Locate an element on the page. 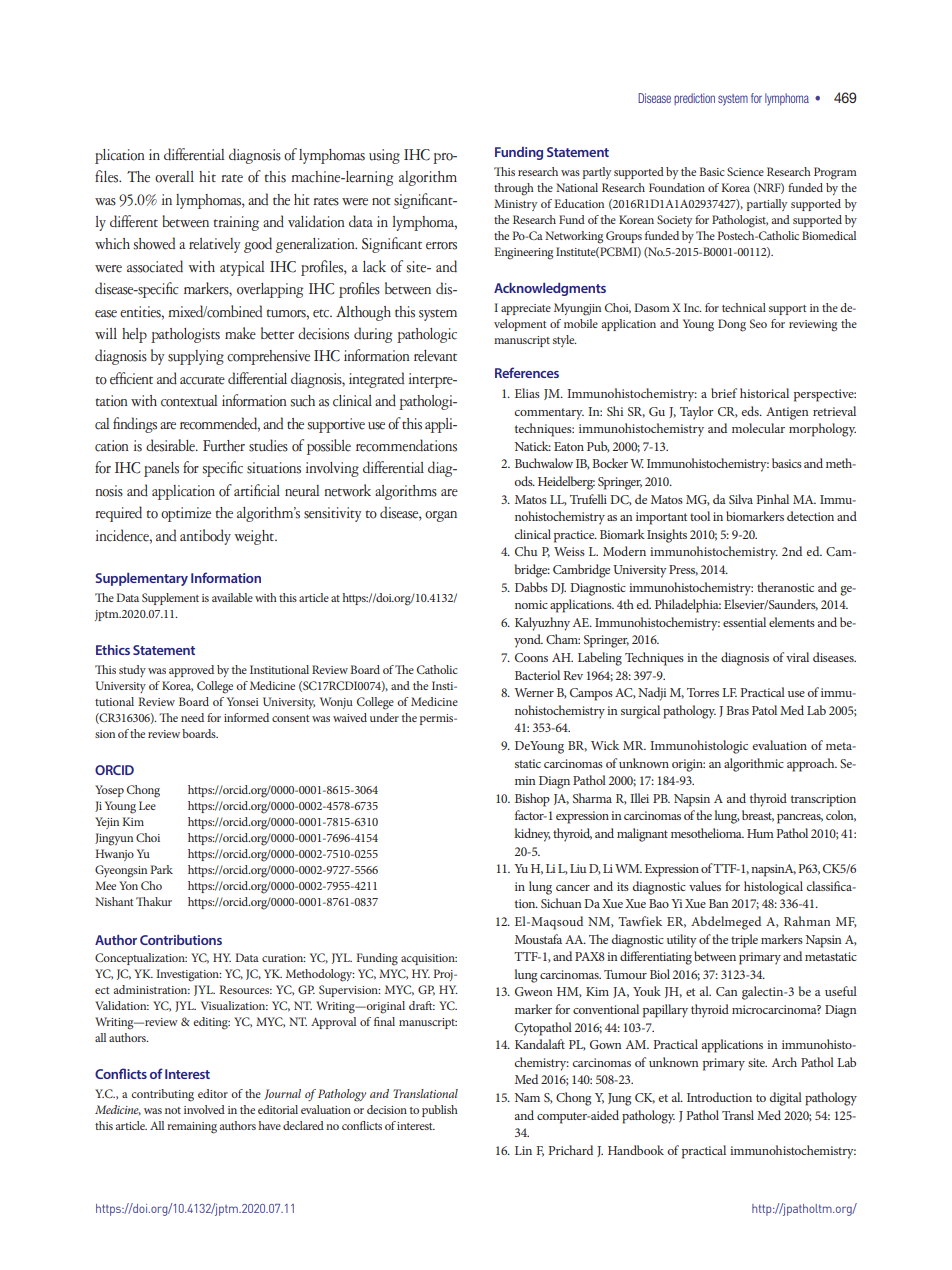 This image has width=952, height=1270. Sharma is located at coordinates (592, 798).
